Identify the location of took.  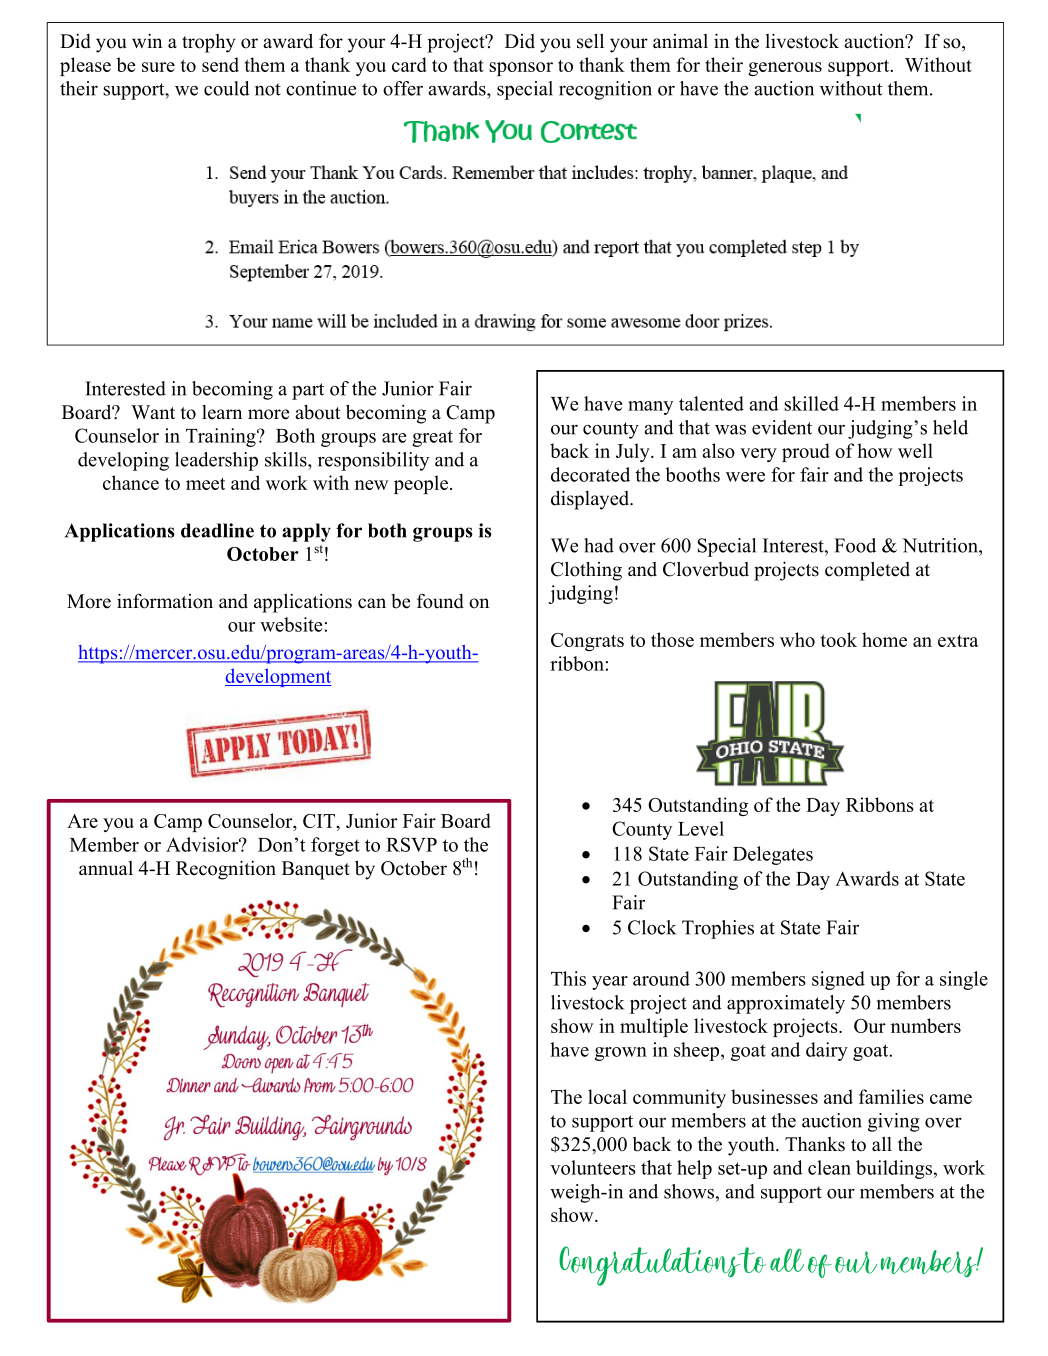
(839, 639).
